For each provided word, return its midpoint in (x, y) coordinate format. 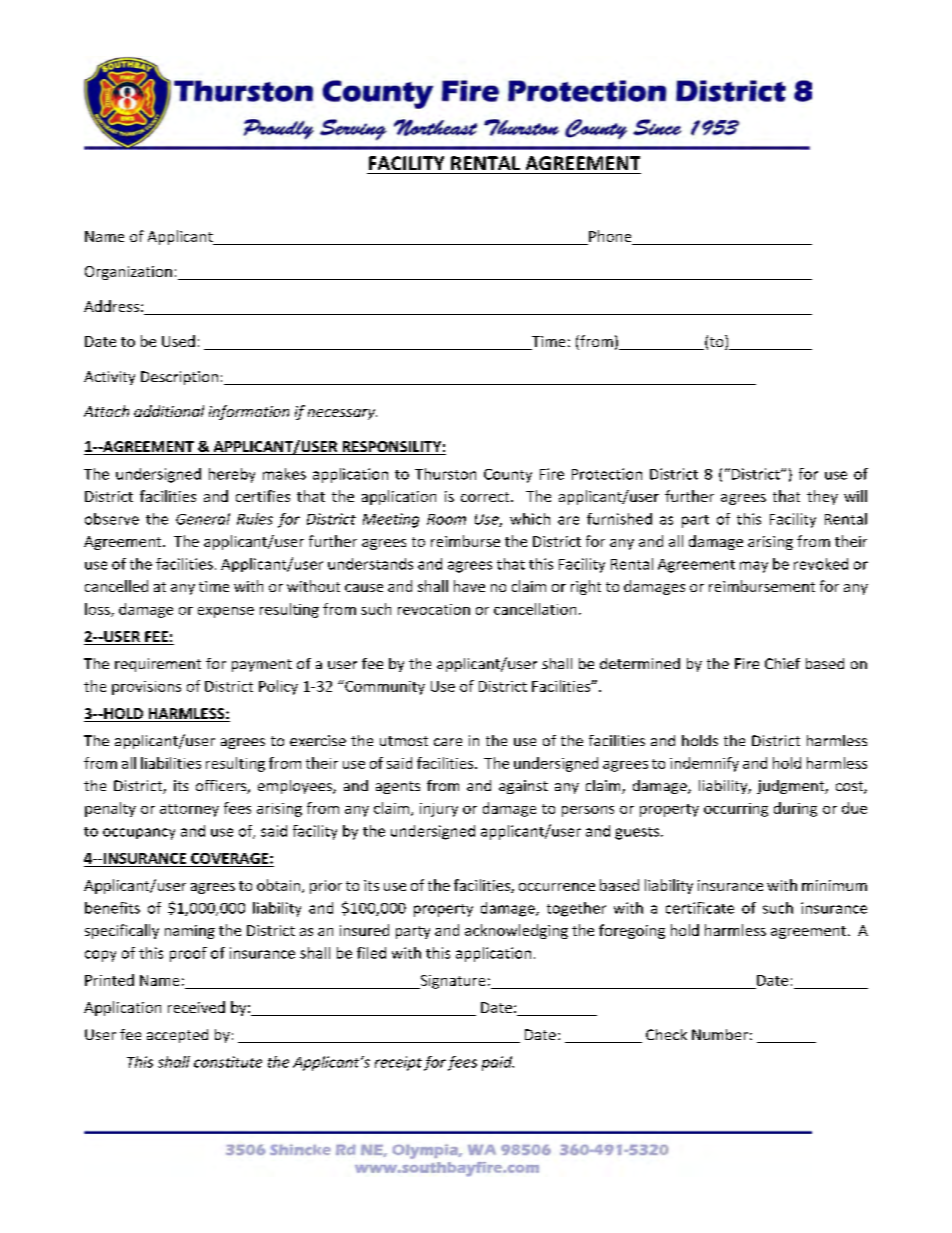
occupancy (139, 834)
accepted (177, 1036)
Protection (607, 474)
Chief (782, 663)
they (822, 497)
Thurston (445, 474)
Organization (128, 273)
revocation (434, 609)
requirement (158, 665)
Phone (610, 237)
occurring (736, 810)
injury (439, 810)
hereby (232, 475)
